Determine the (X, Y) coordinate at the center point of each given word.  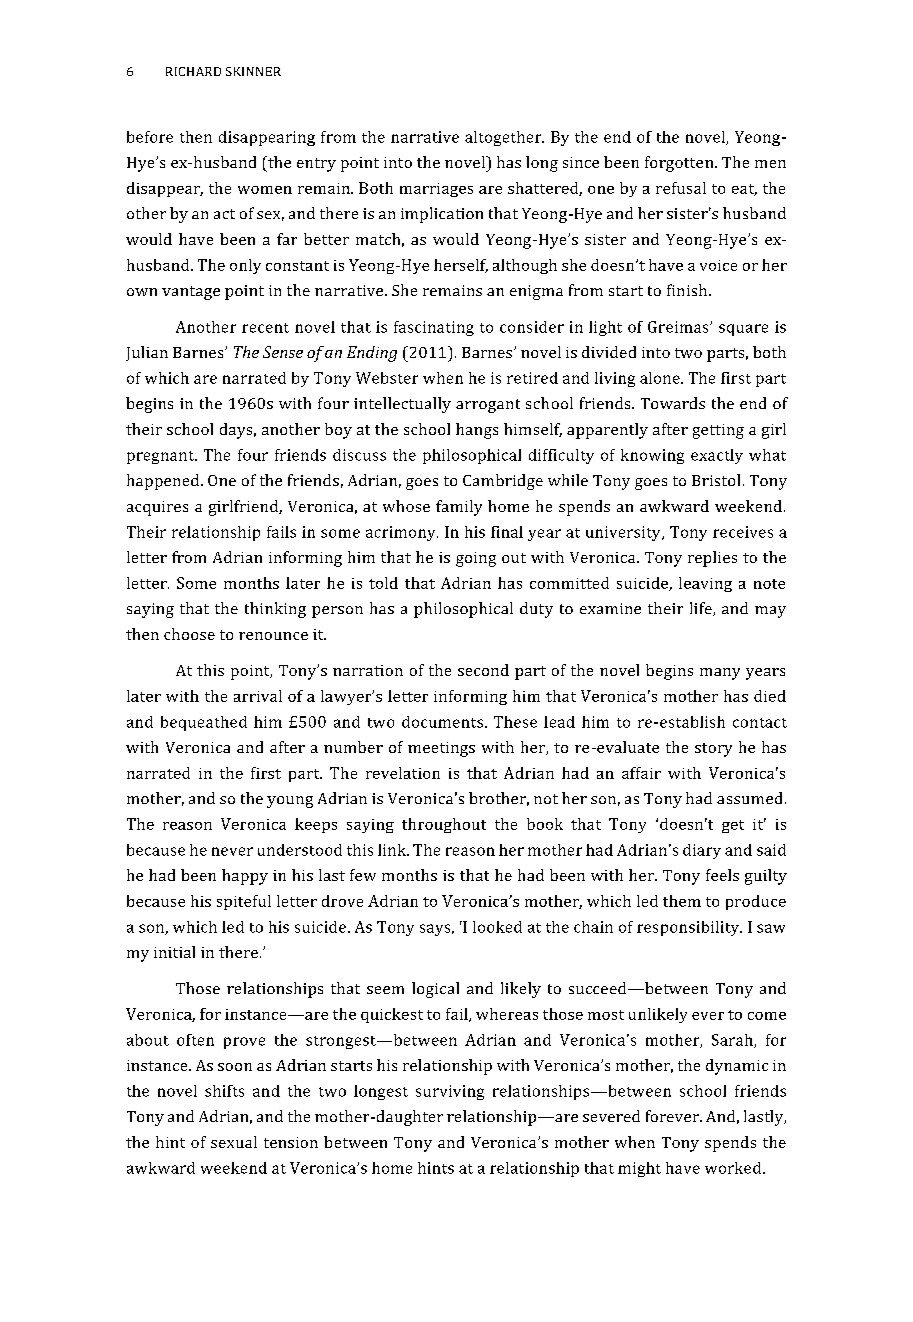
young (290, 802)
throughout (444, 825)
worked (734, 1168)
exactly (717, 456)
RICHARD (193, 71)
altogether (504, 138)
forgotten (680, 164)
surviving (450, 1092)
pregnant (162, 457)
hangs (477, 431)
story (713, 750)
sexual (234, 1142)
